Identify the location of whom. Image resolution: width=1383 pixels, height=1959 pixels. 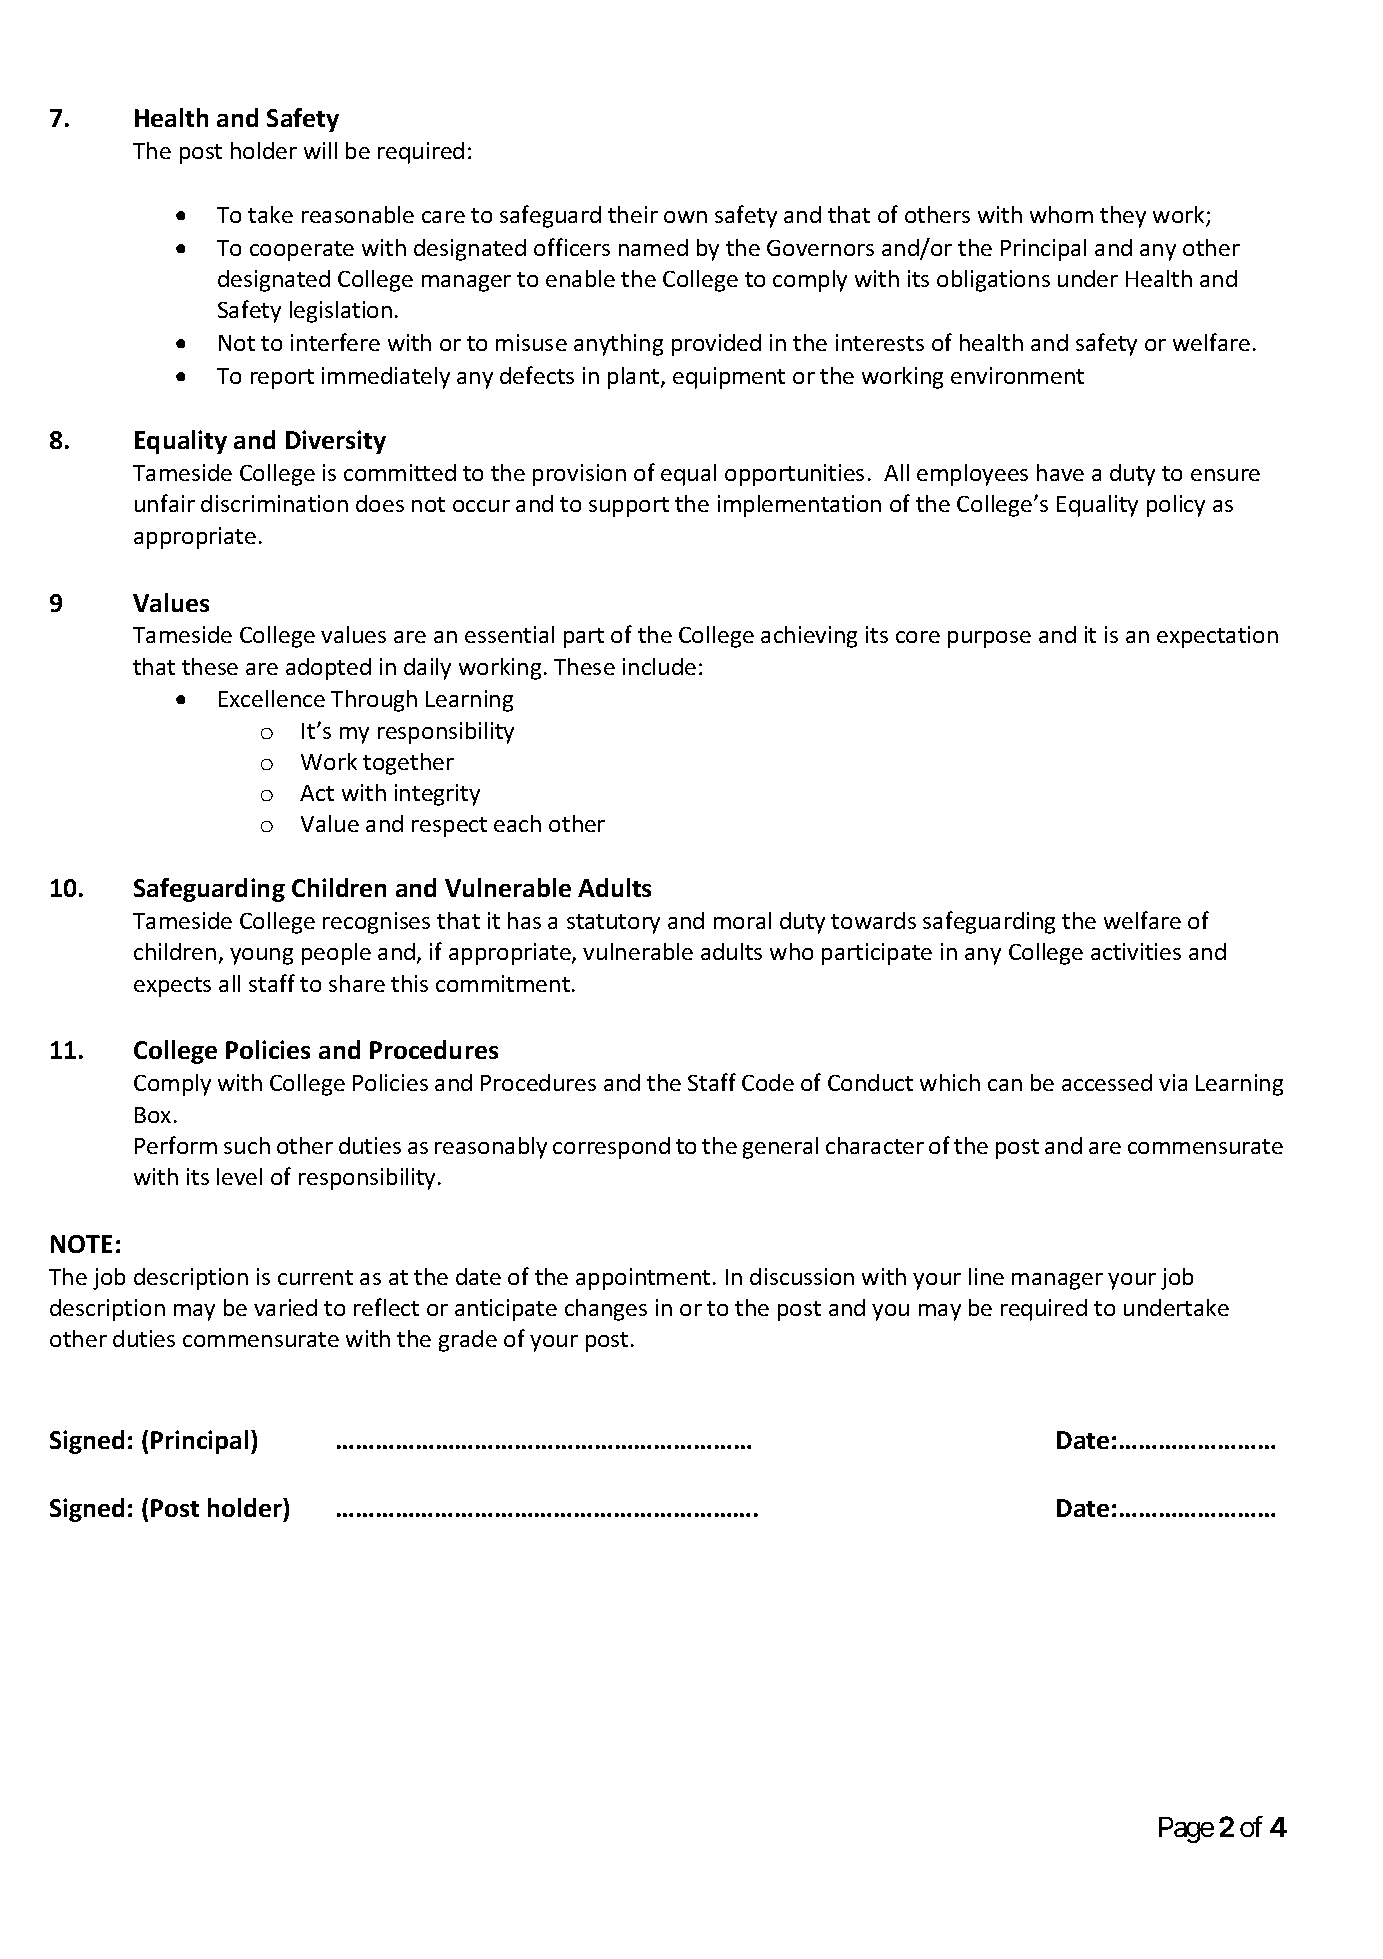
(1061, 214).
